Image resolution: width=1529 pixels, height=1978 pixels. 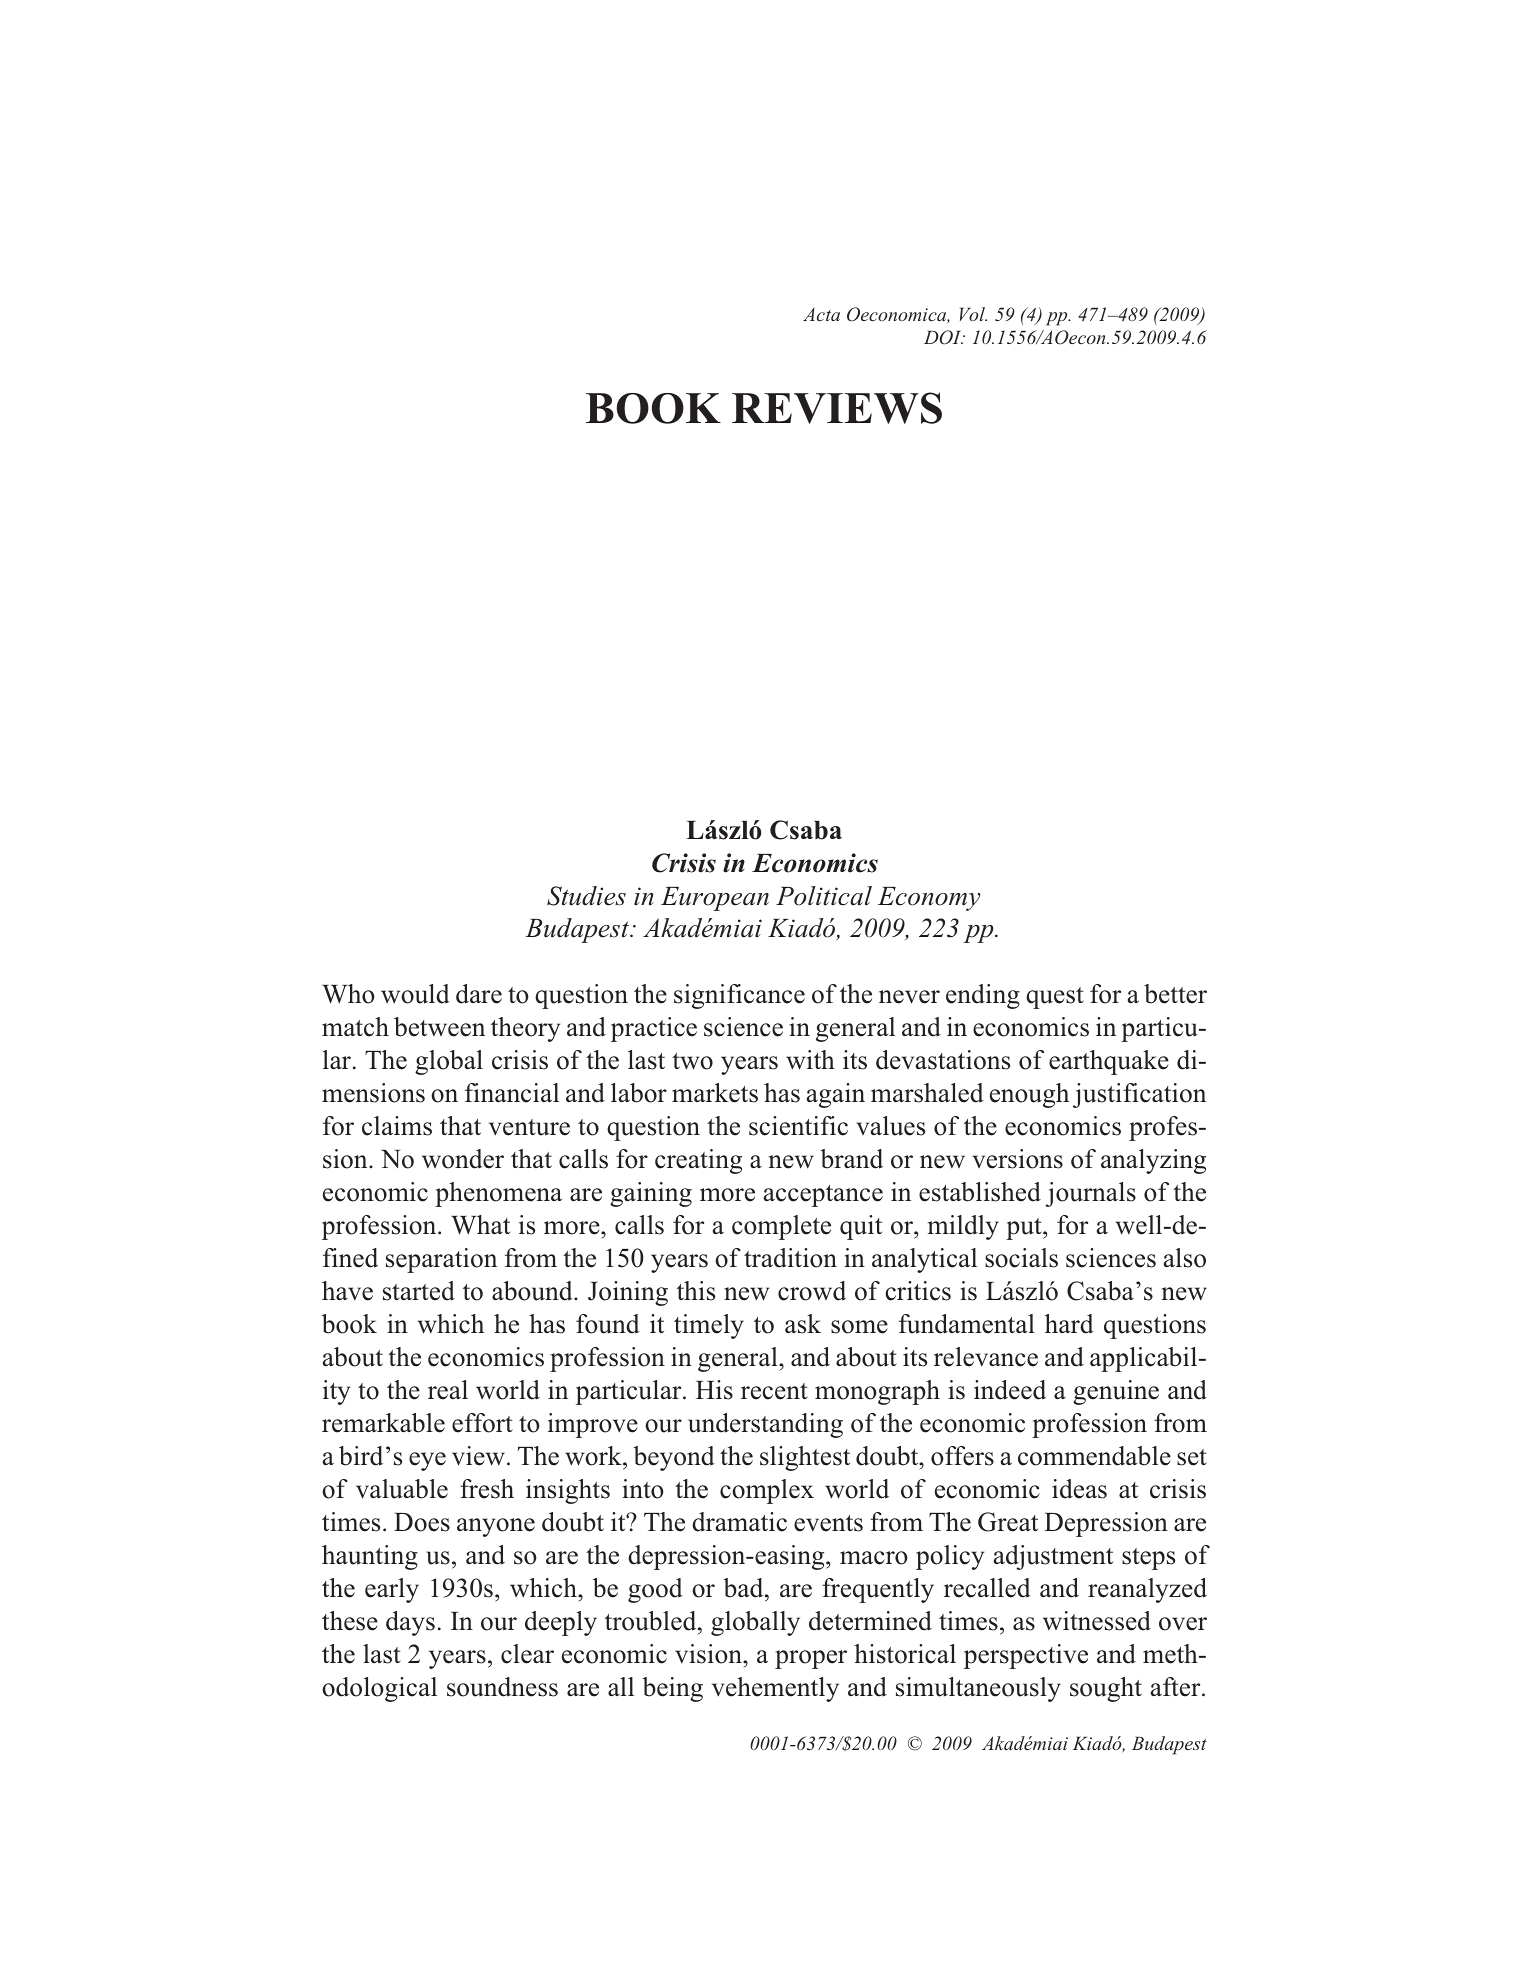 What do you see at coordinates (944, 337) in the document?
I see `DOI` at bounding box center [944, 337].
